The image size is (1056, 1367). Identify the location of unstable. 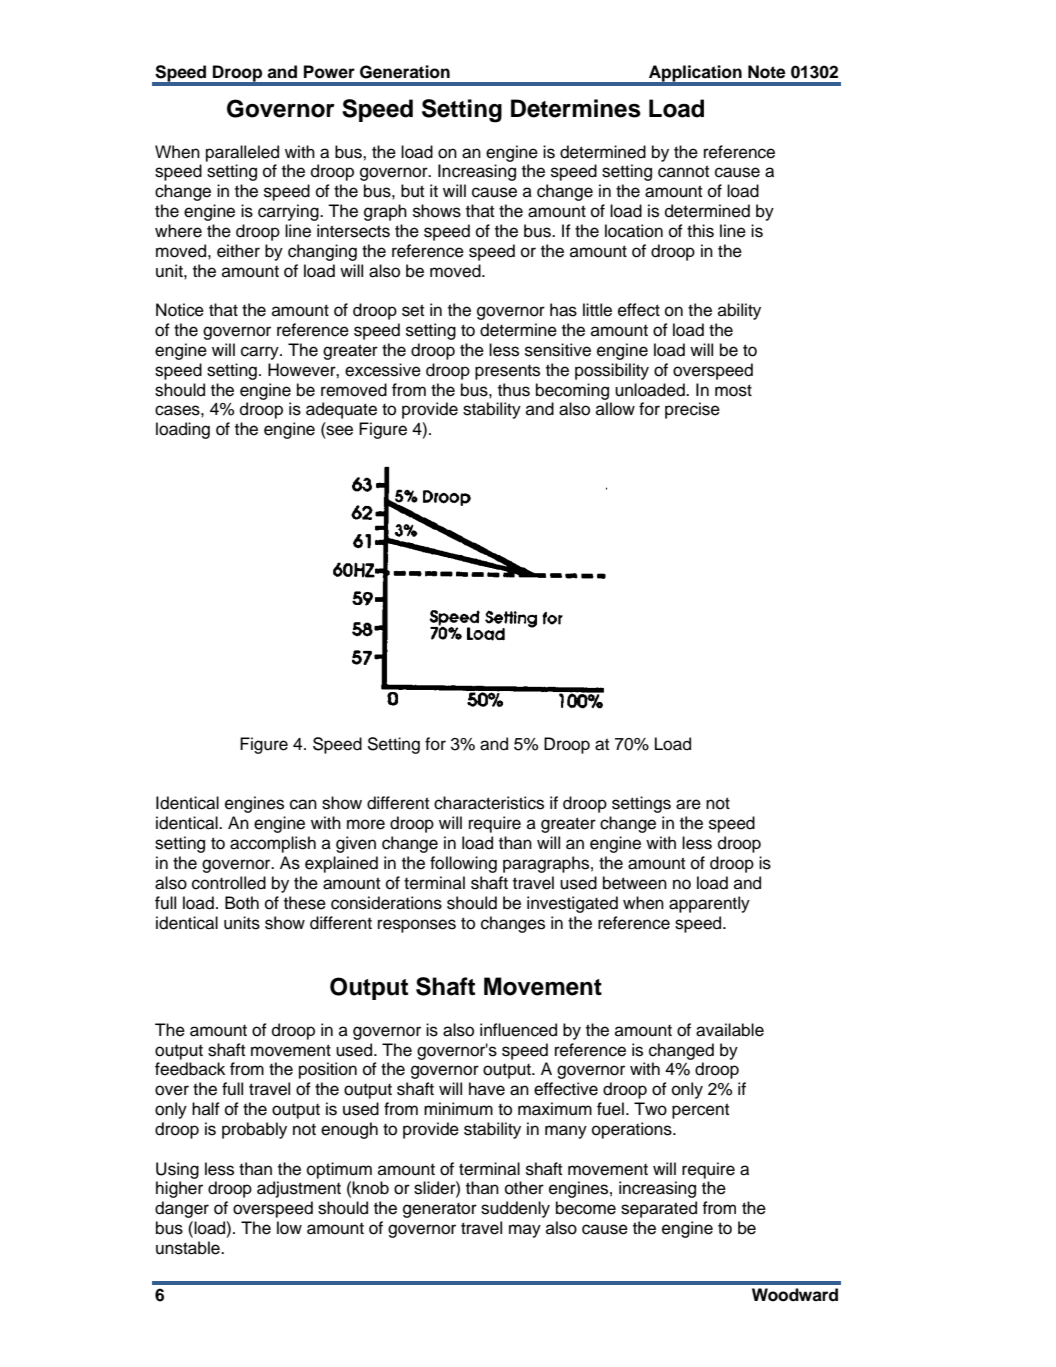
(189, 1248).
